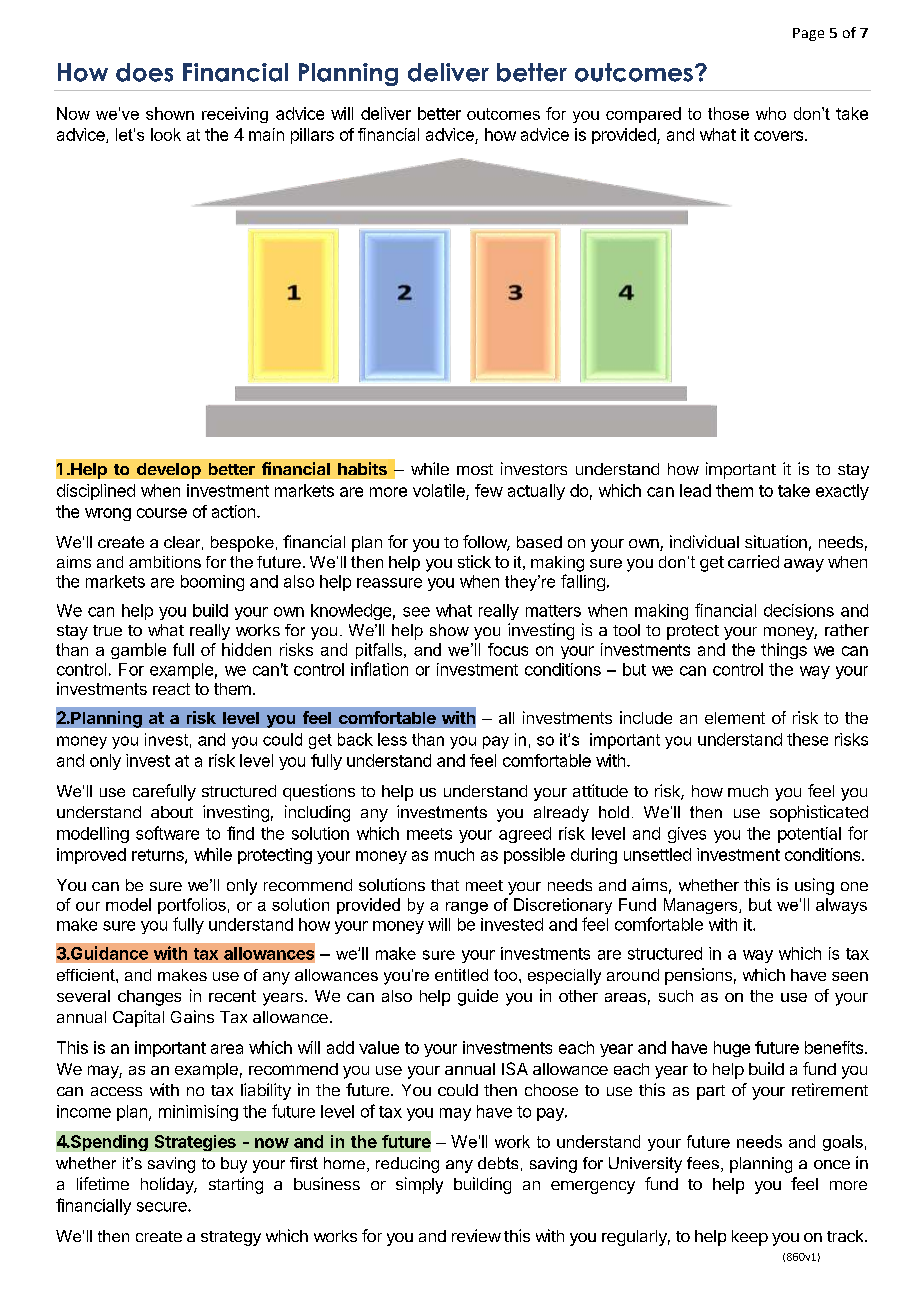 The height and width of the screenshot is (1308, 924). Describe the element at coordinates (169, 471) in the screenshot. I see `develop` at that location.
